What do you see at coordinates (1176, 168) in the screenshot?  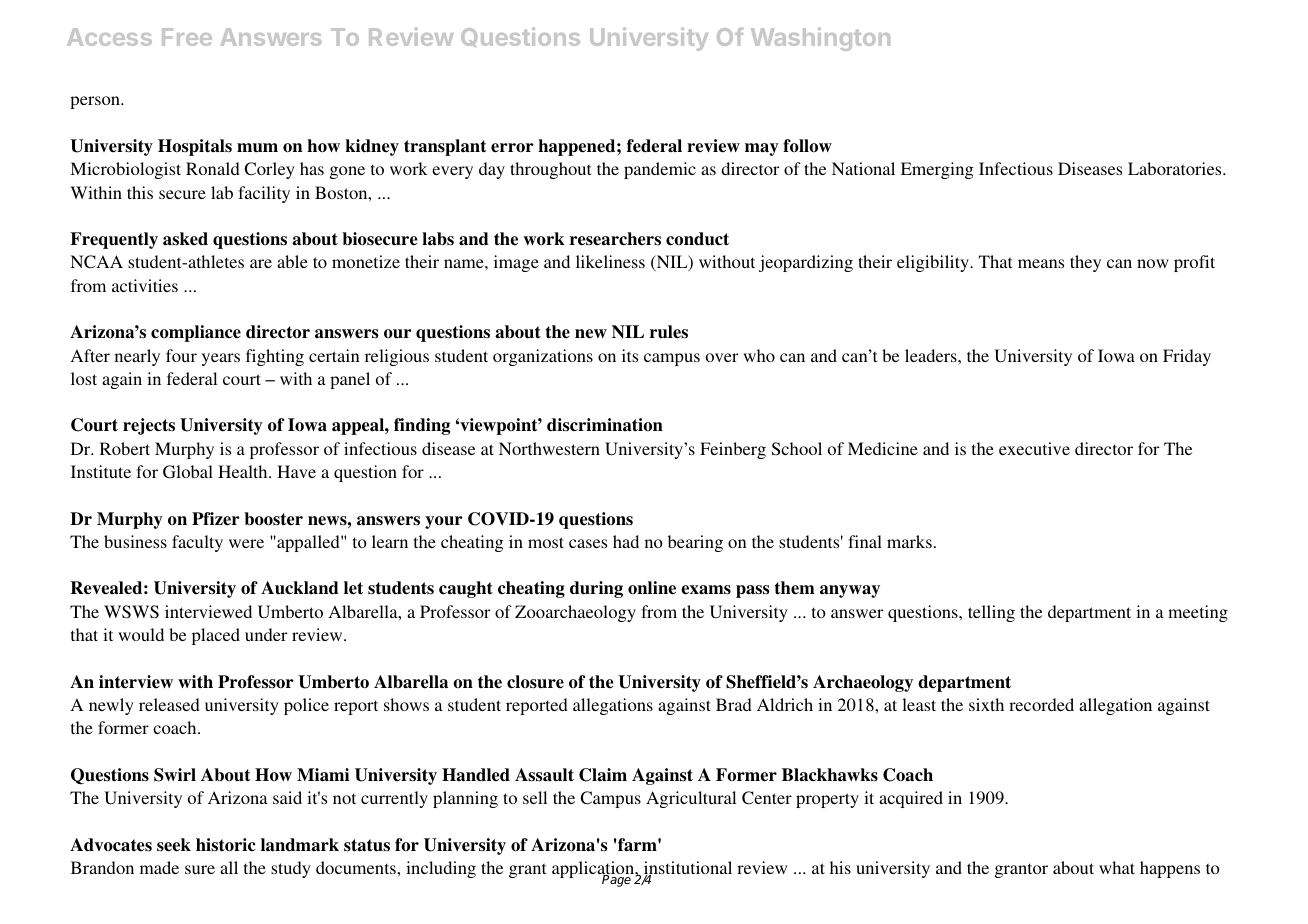 I see `Laboratories` at bounding box center [1176, 168].
